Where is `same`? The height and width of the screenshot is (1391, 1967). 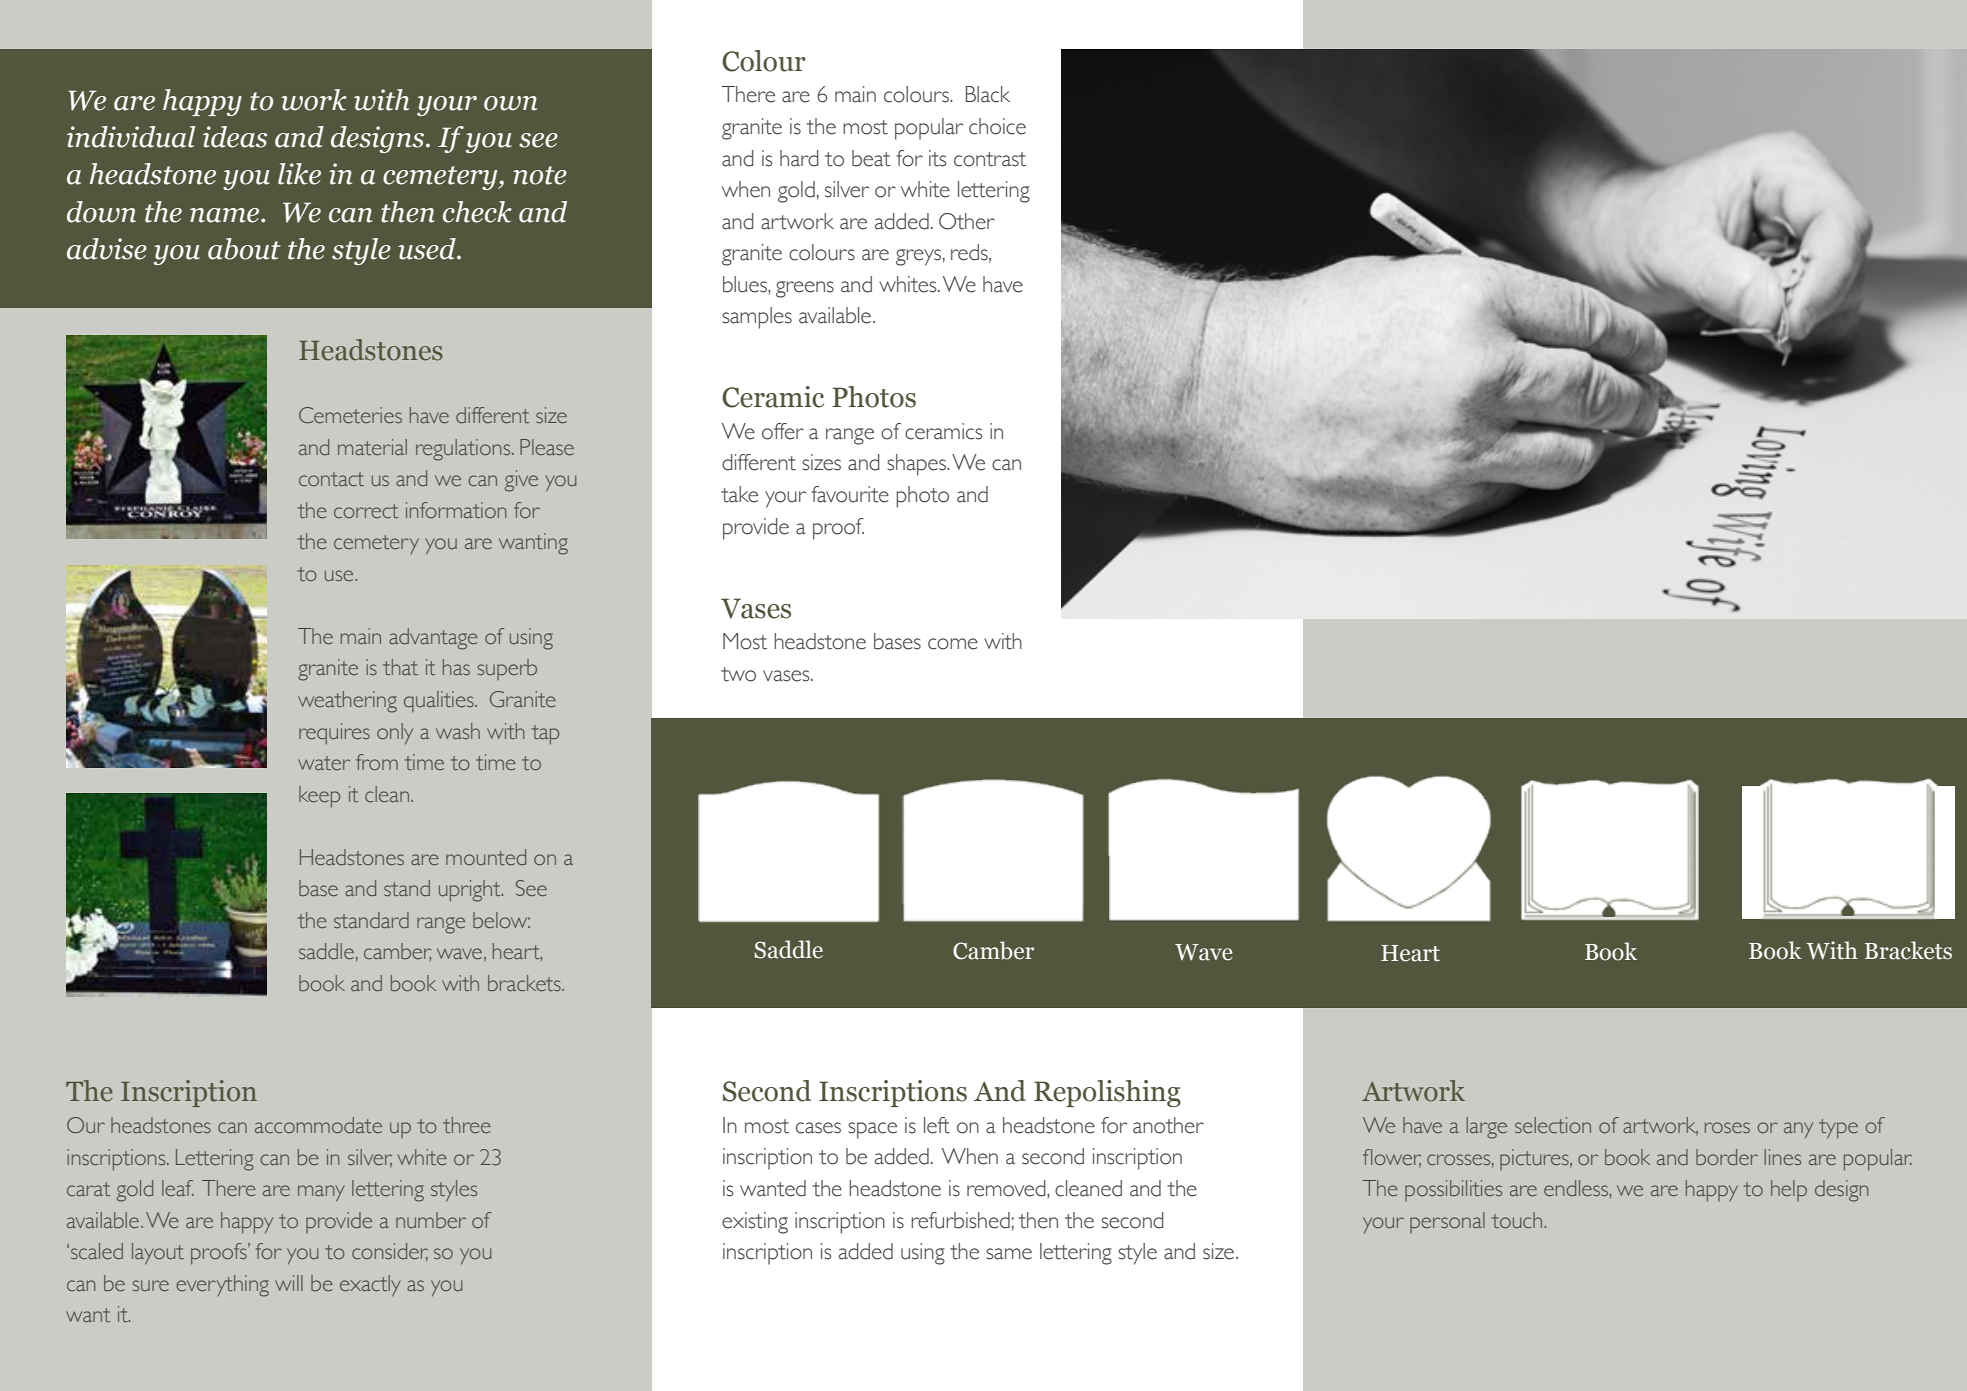 same is located at coordinates (1009, 1254).
